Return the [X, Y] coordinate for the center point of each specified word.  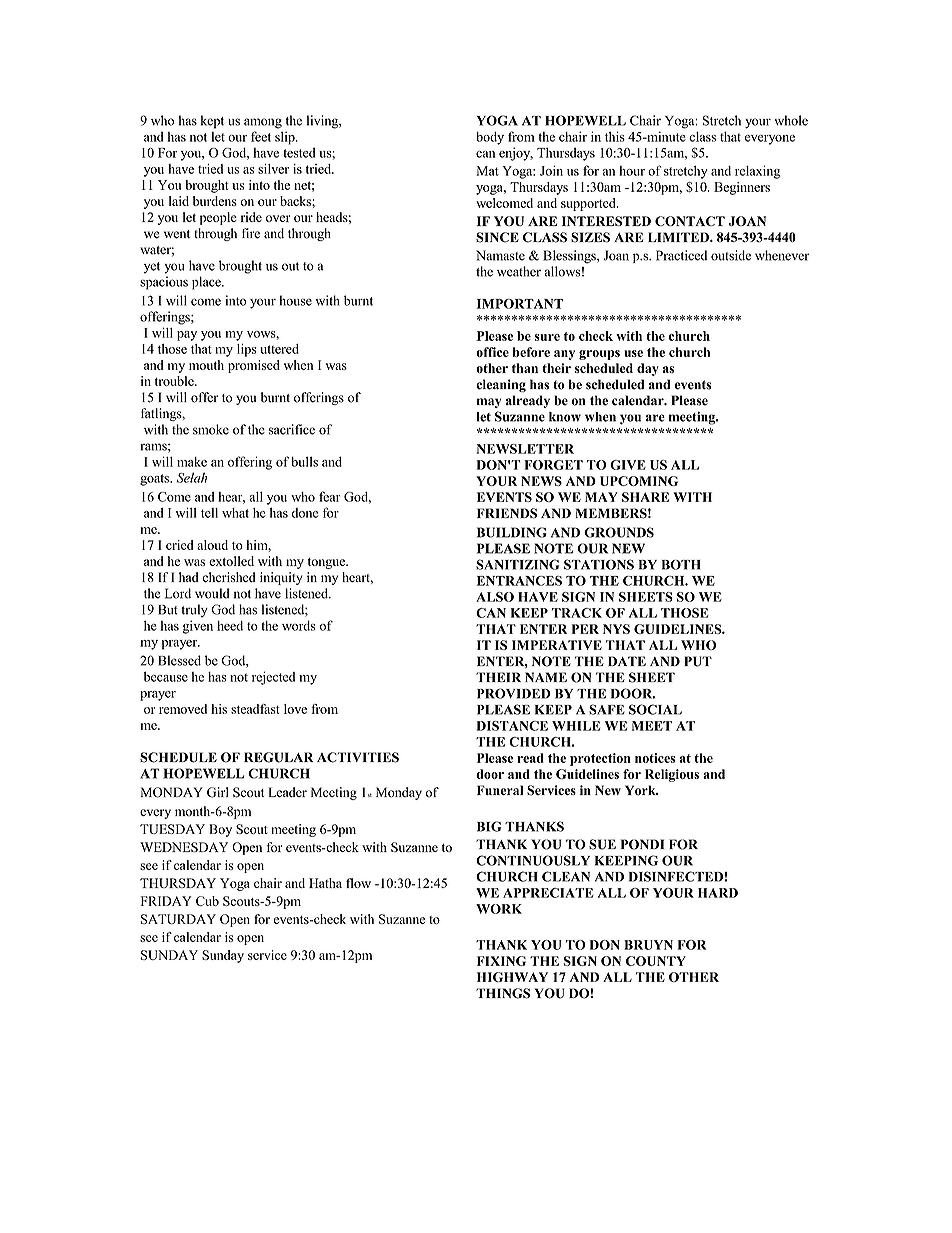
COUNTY [656, 961]
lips [247, 350]
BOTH [681, 565]
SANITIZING [517, 564]
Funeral [500, 790]
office [492, 352]
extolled [231, 561]
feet [261, 136]
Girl [218, 792]
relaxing [757, 172]
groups [599, 355]
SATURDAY [178, 919]
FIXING [501, 961]
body [490, 138]
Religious [672, 775]
